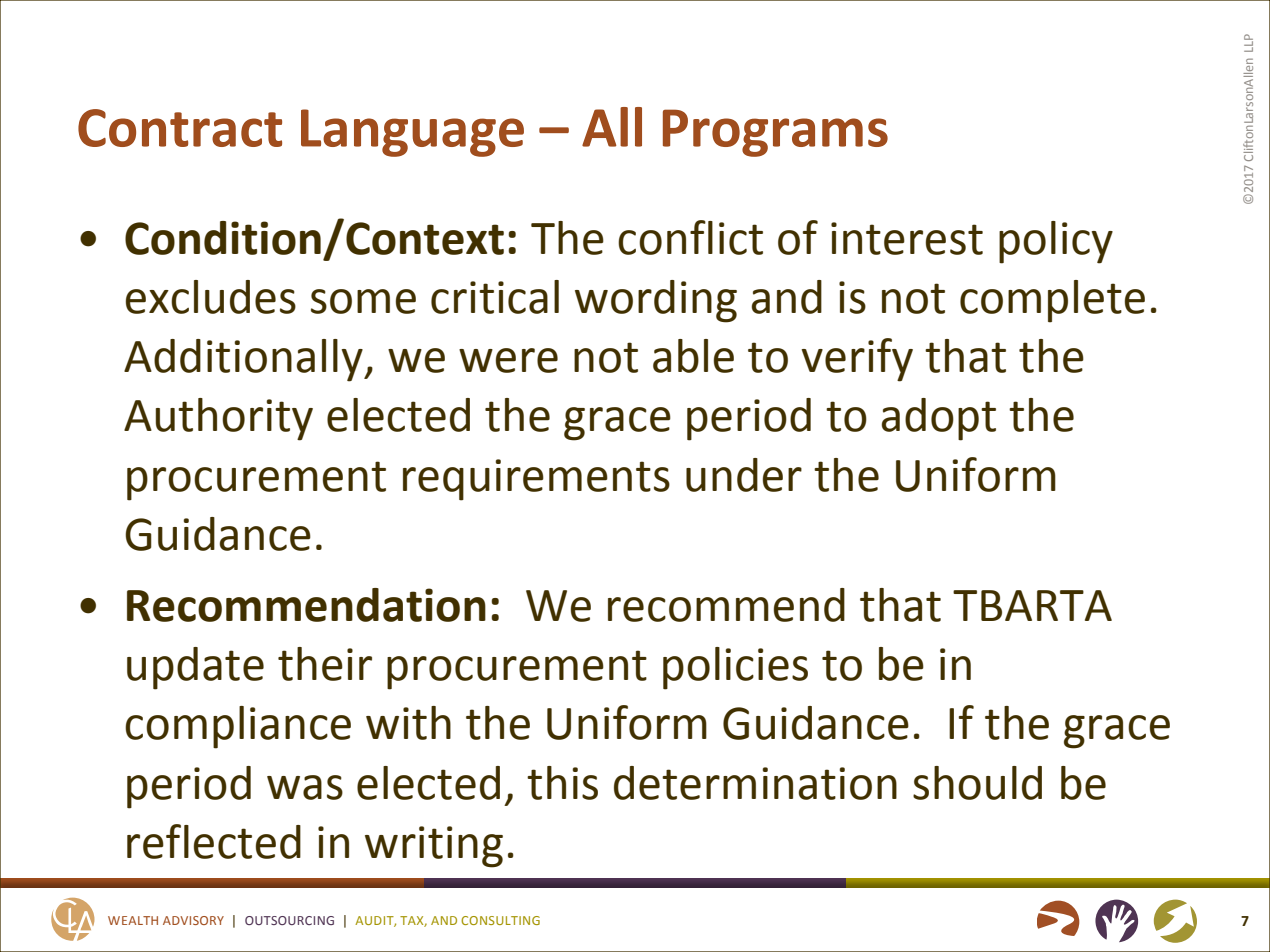  What do you see at coordinates (180, 128) in the image?
I see `Contract` at bounding box center [180, 128].
